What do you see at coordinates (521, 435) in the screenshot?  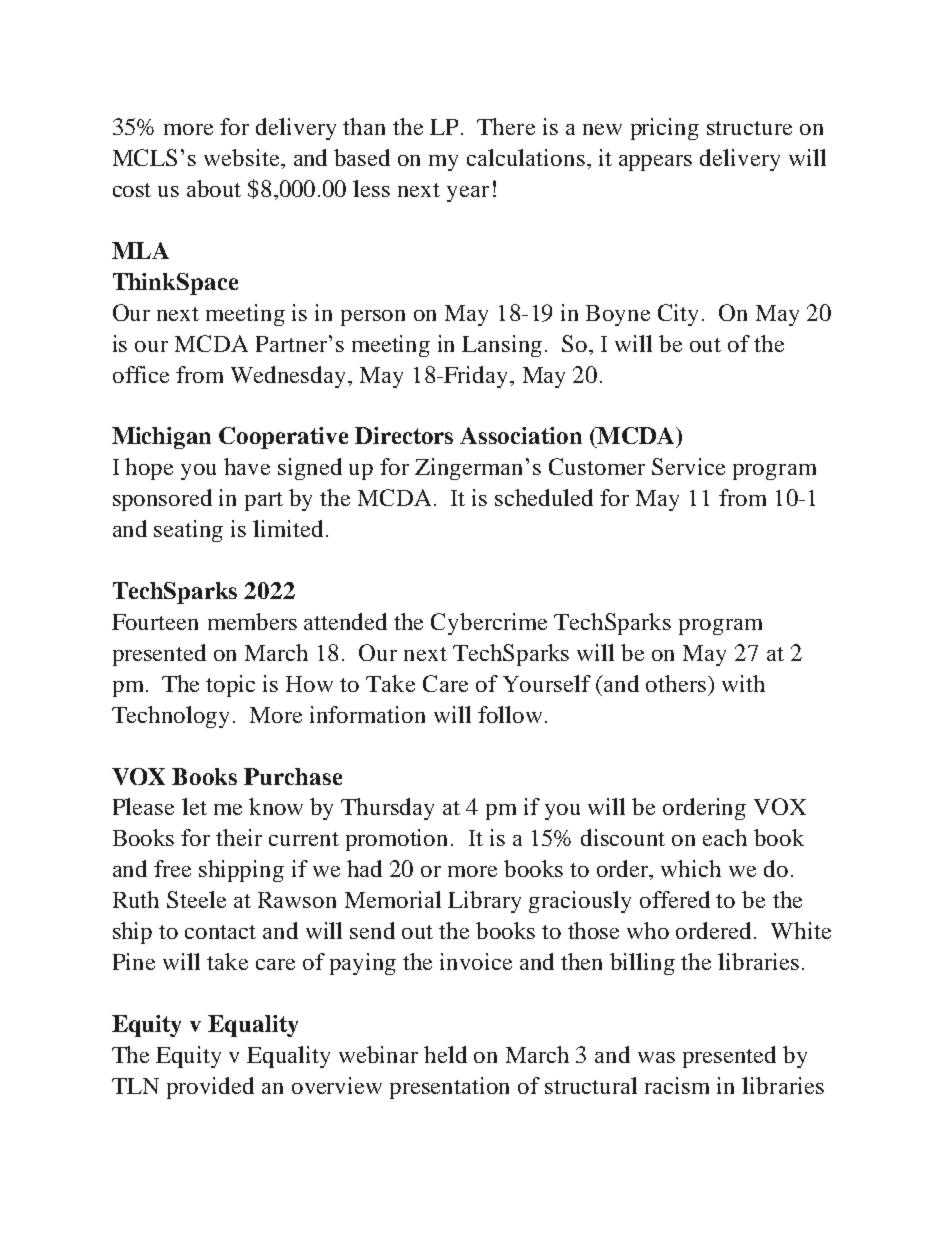 I see `Association` at bounding box center [521, 435].
